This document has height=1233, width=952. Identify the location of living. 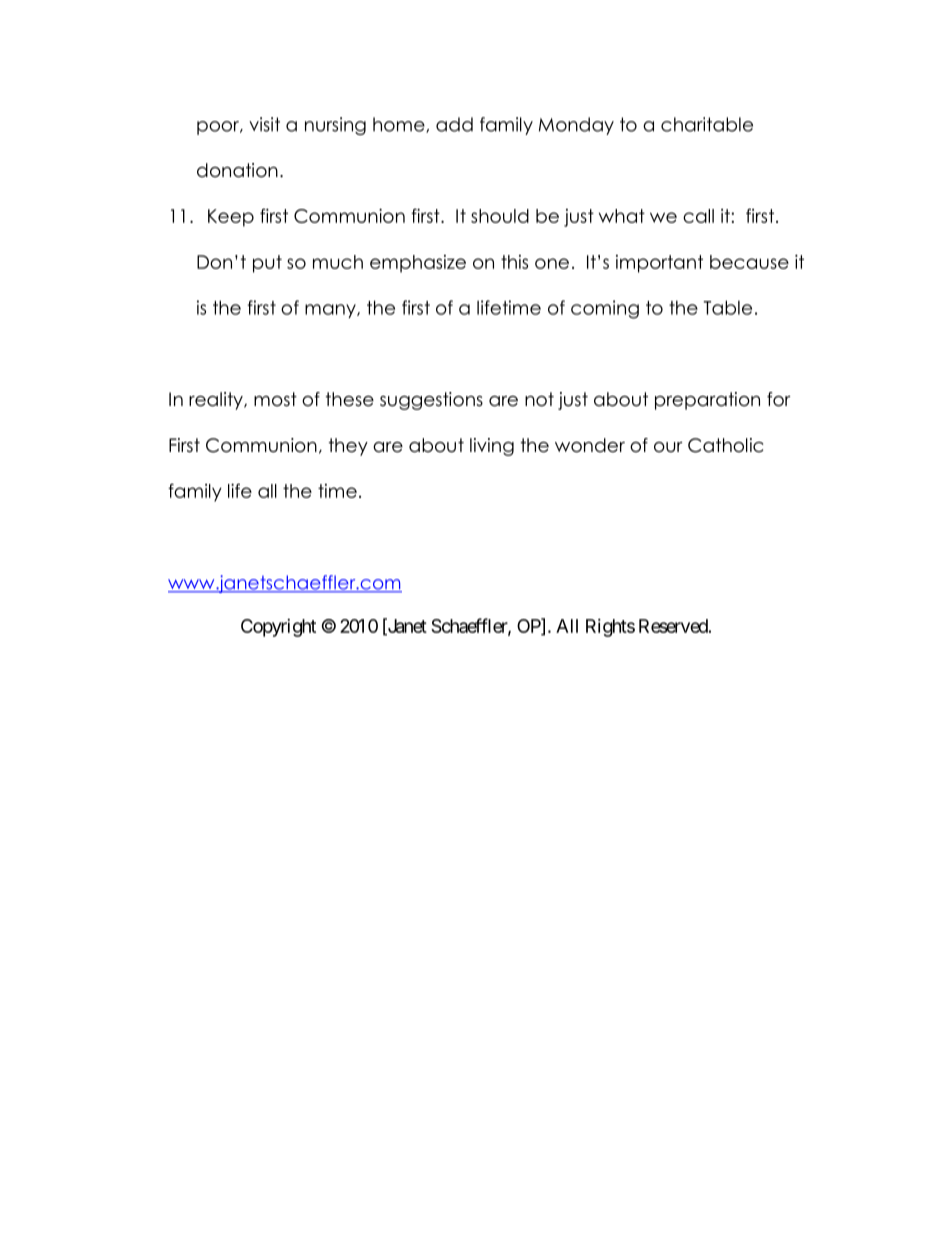
(492, 447).
